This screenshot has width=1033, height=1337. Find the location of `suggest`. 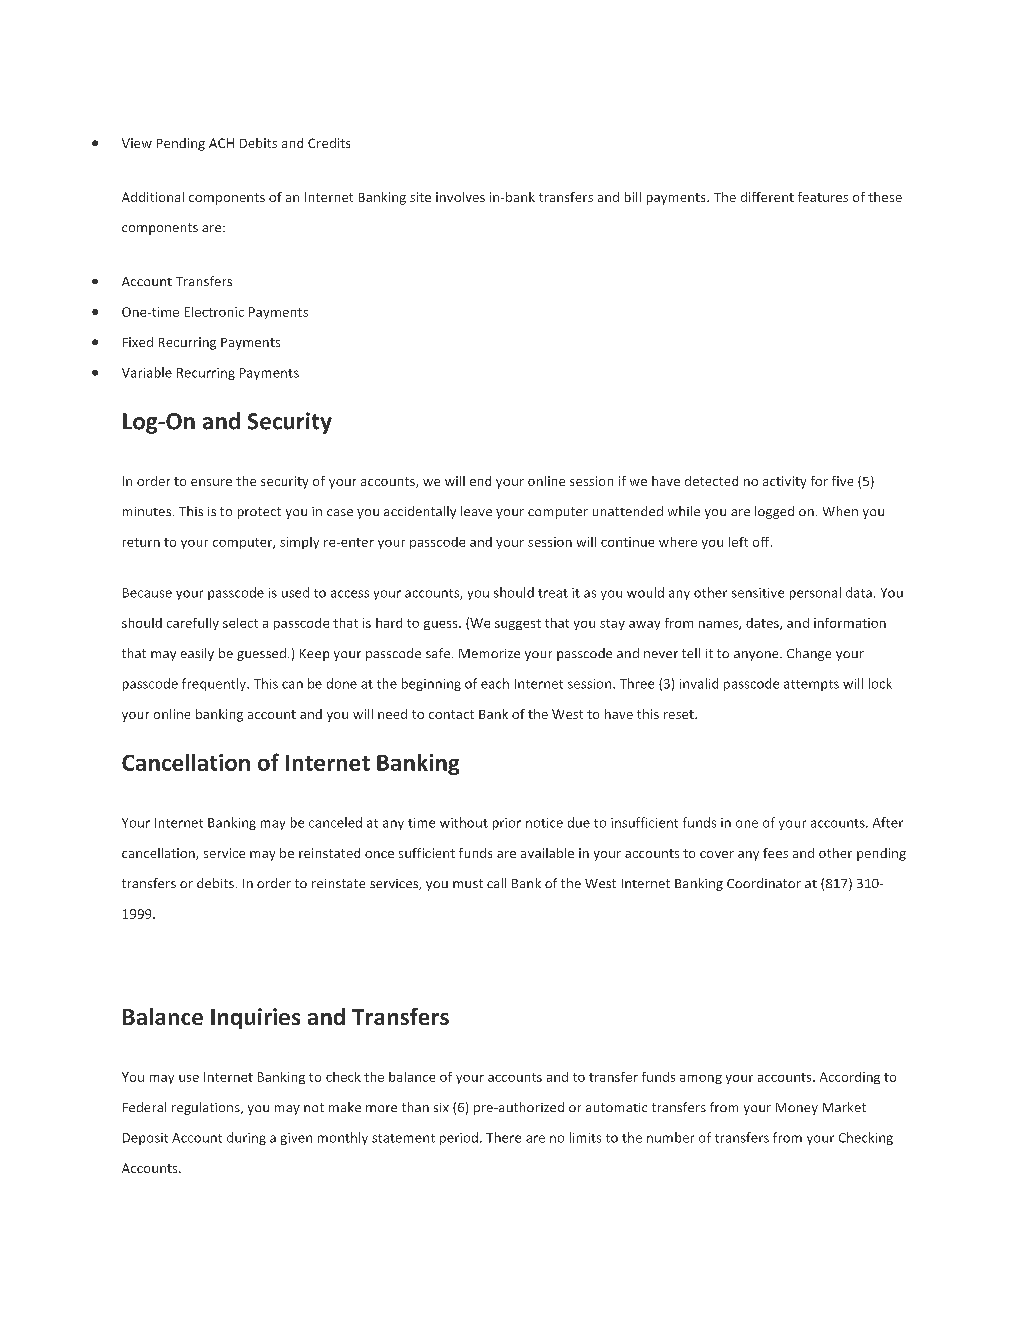

suggest is located at coordinates (518, 624).
